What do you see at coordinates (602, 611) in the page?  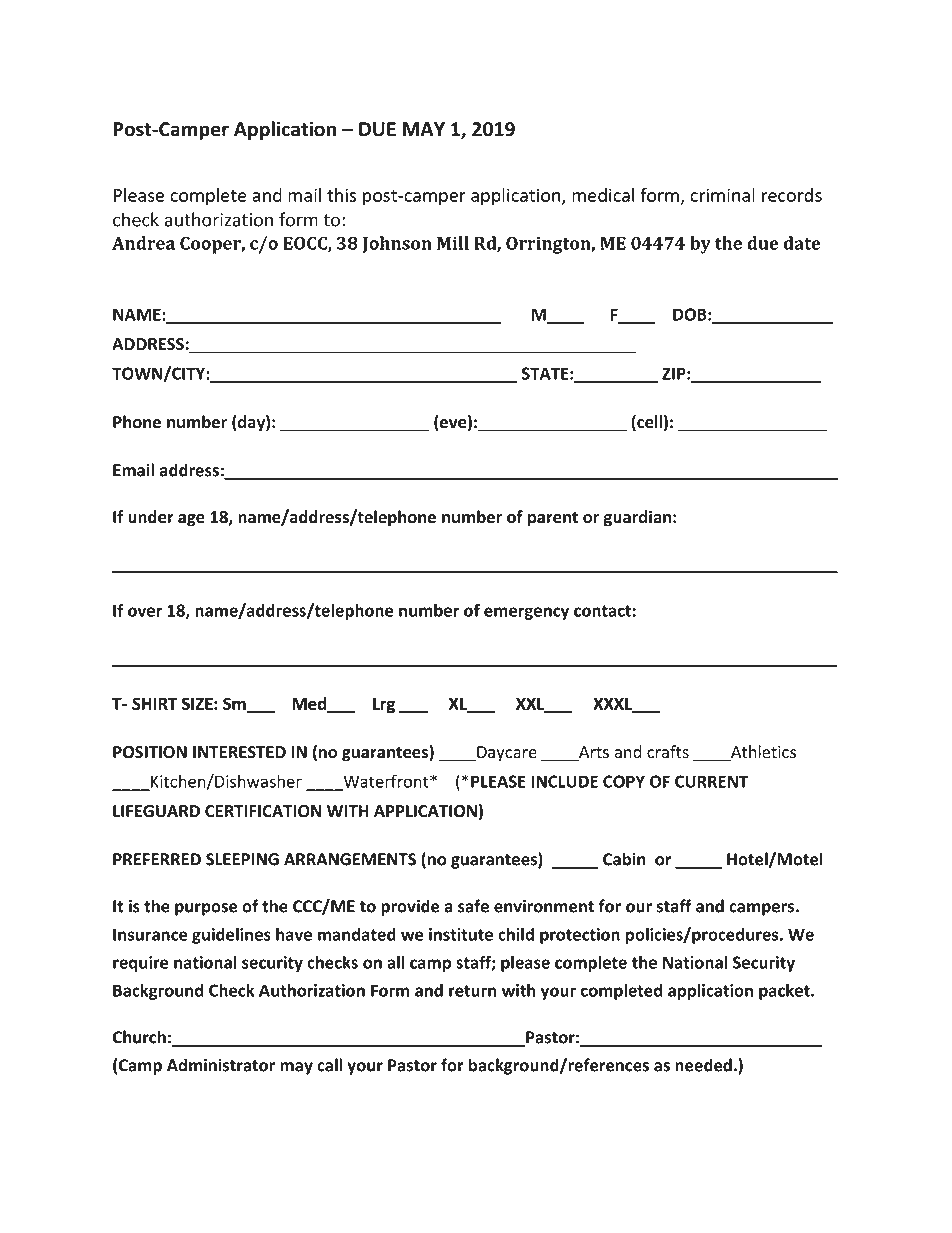 I see `contact` at bounding box center [602, 611].
